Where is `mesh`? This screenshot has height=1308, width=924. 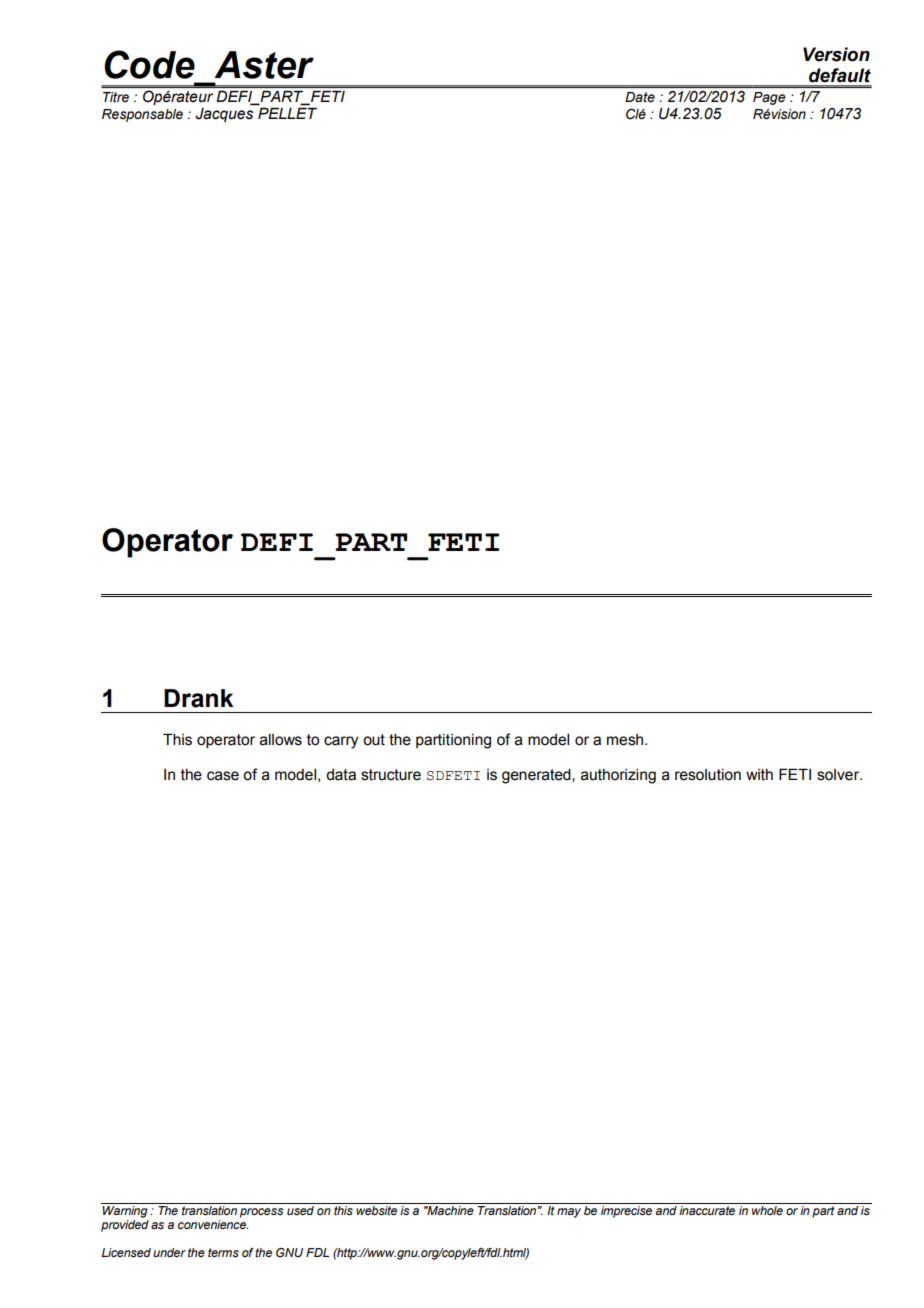 mesh is located at coordinates (626, 740).
